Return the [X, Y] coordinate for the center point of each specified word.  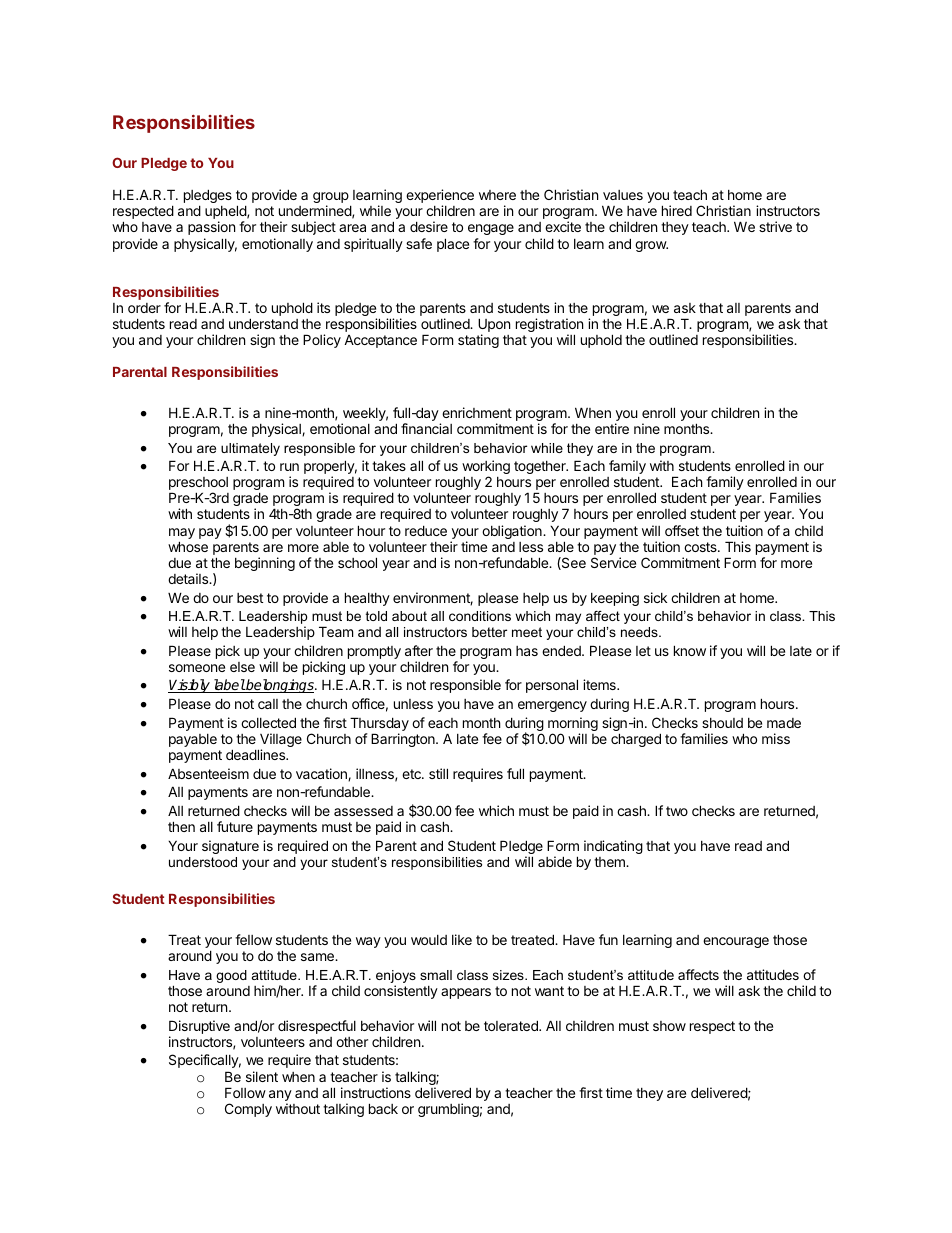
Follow [245, 1092]
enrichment [477, 412]
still [438, 773]
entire [612, 428]
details [189, 578]
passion [211, 228]
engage [491, 231]
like [462, 939]
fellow [253, 939]
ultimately [250, 449]
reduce [426, 530]
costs [701, 547]
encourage [736, 942]
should [722, 723]
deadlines [257, 754]
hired [677, 210]
